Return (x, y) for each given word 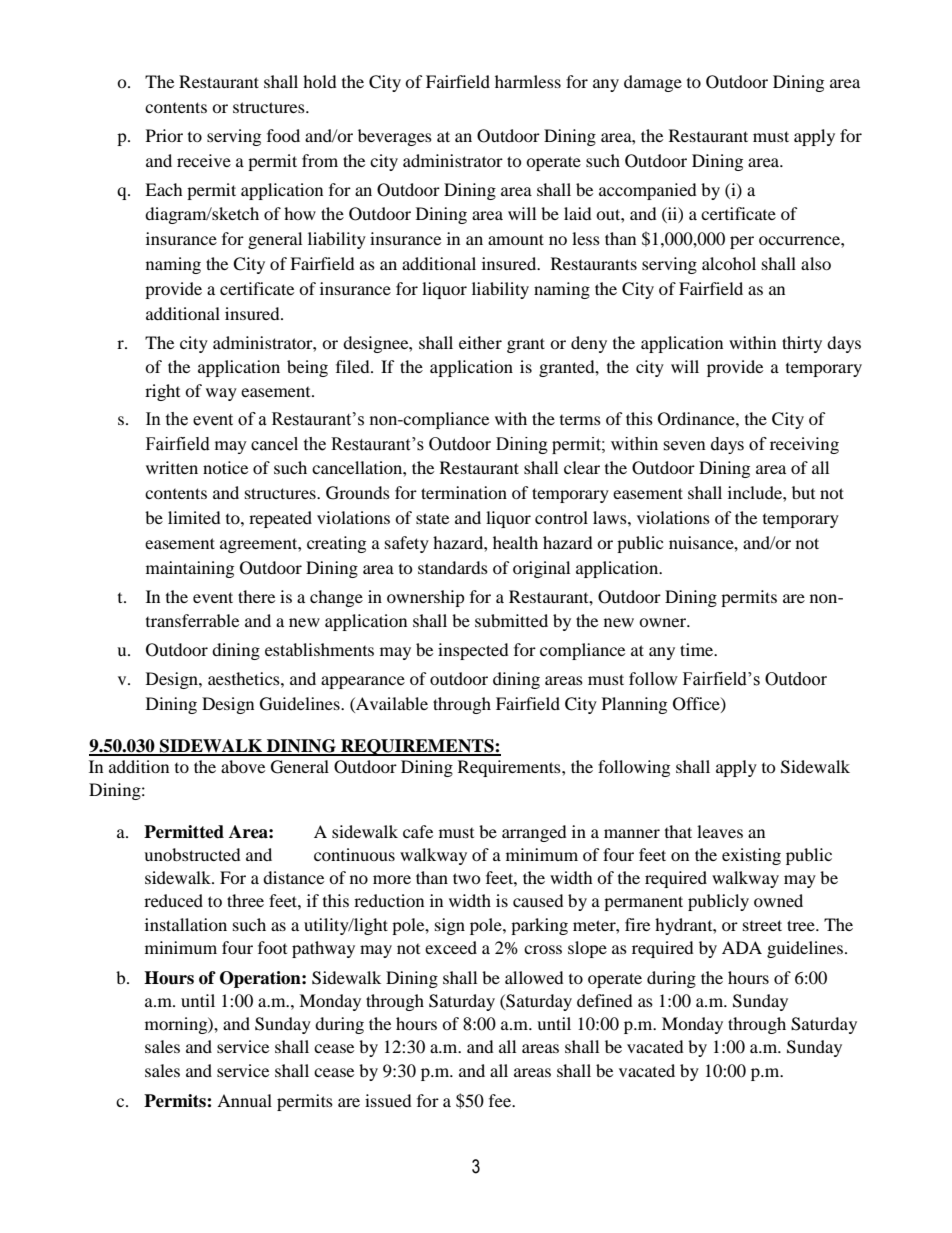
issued (388, 1100)
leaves (720, 831)
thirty (802, 344)
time (698, 649)
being (307, 368)
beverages (395, 137)
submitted (511, 620)
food (283, 135)
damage (653, 83)
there (256, 596)
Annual (244, 1100)
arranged (534, 833)
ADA (742, 947)
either (480, 342)
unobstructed (192, 854)
